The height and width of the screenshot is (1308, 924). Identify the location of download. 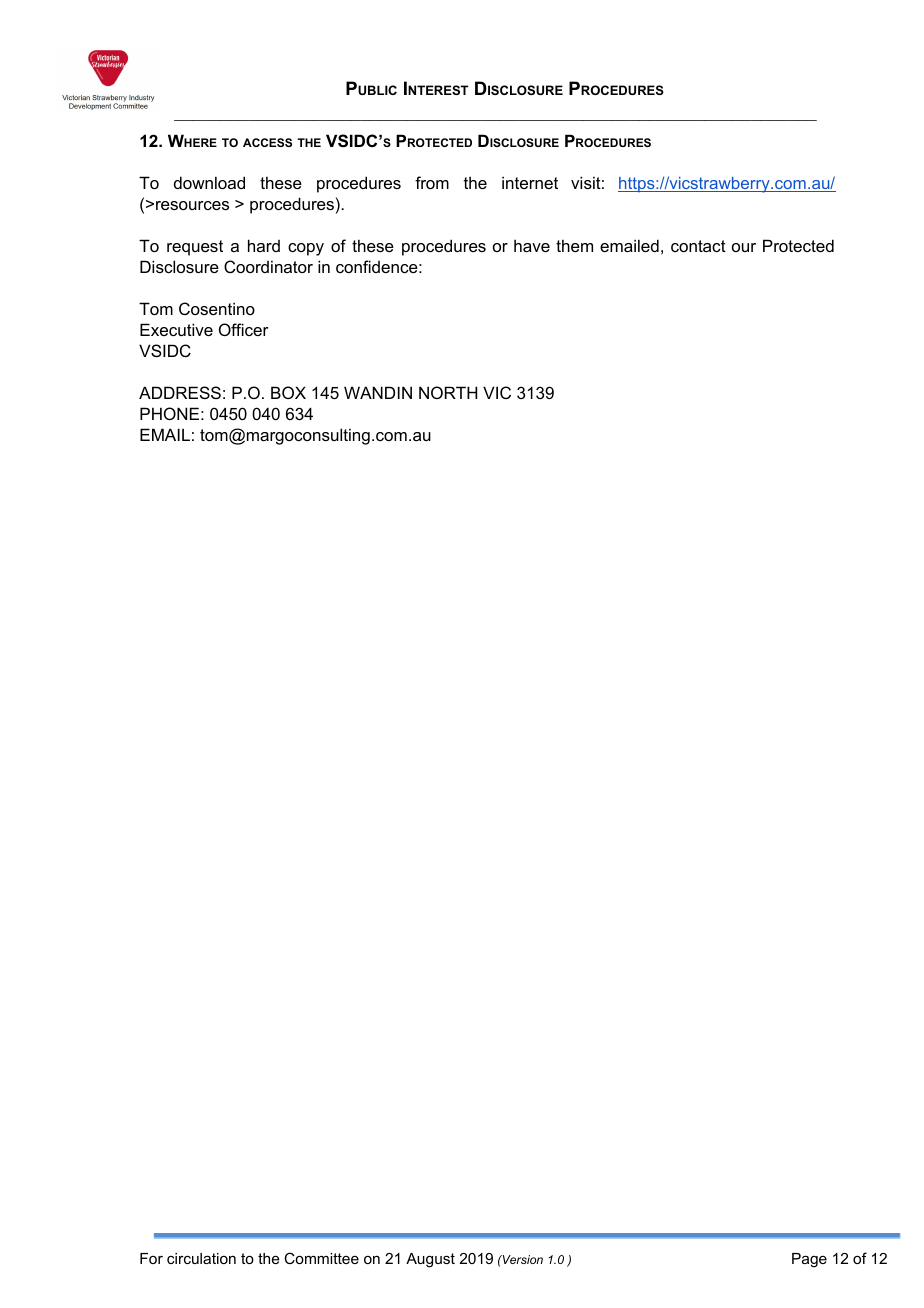
(209, 182).
